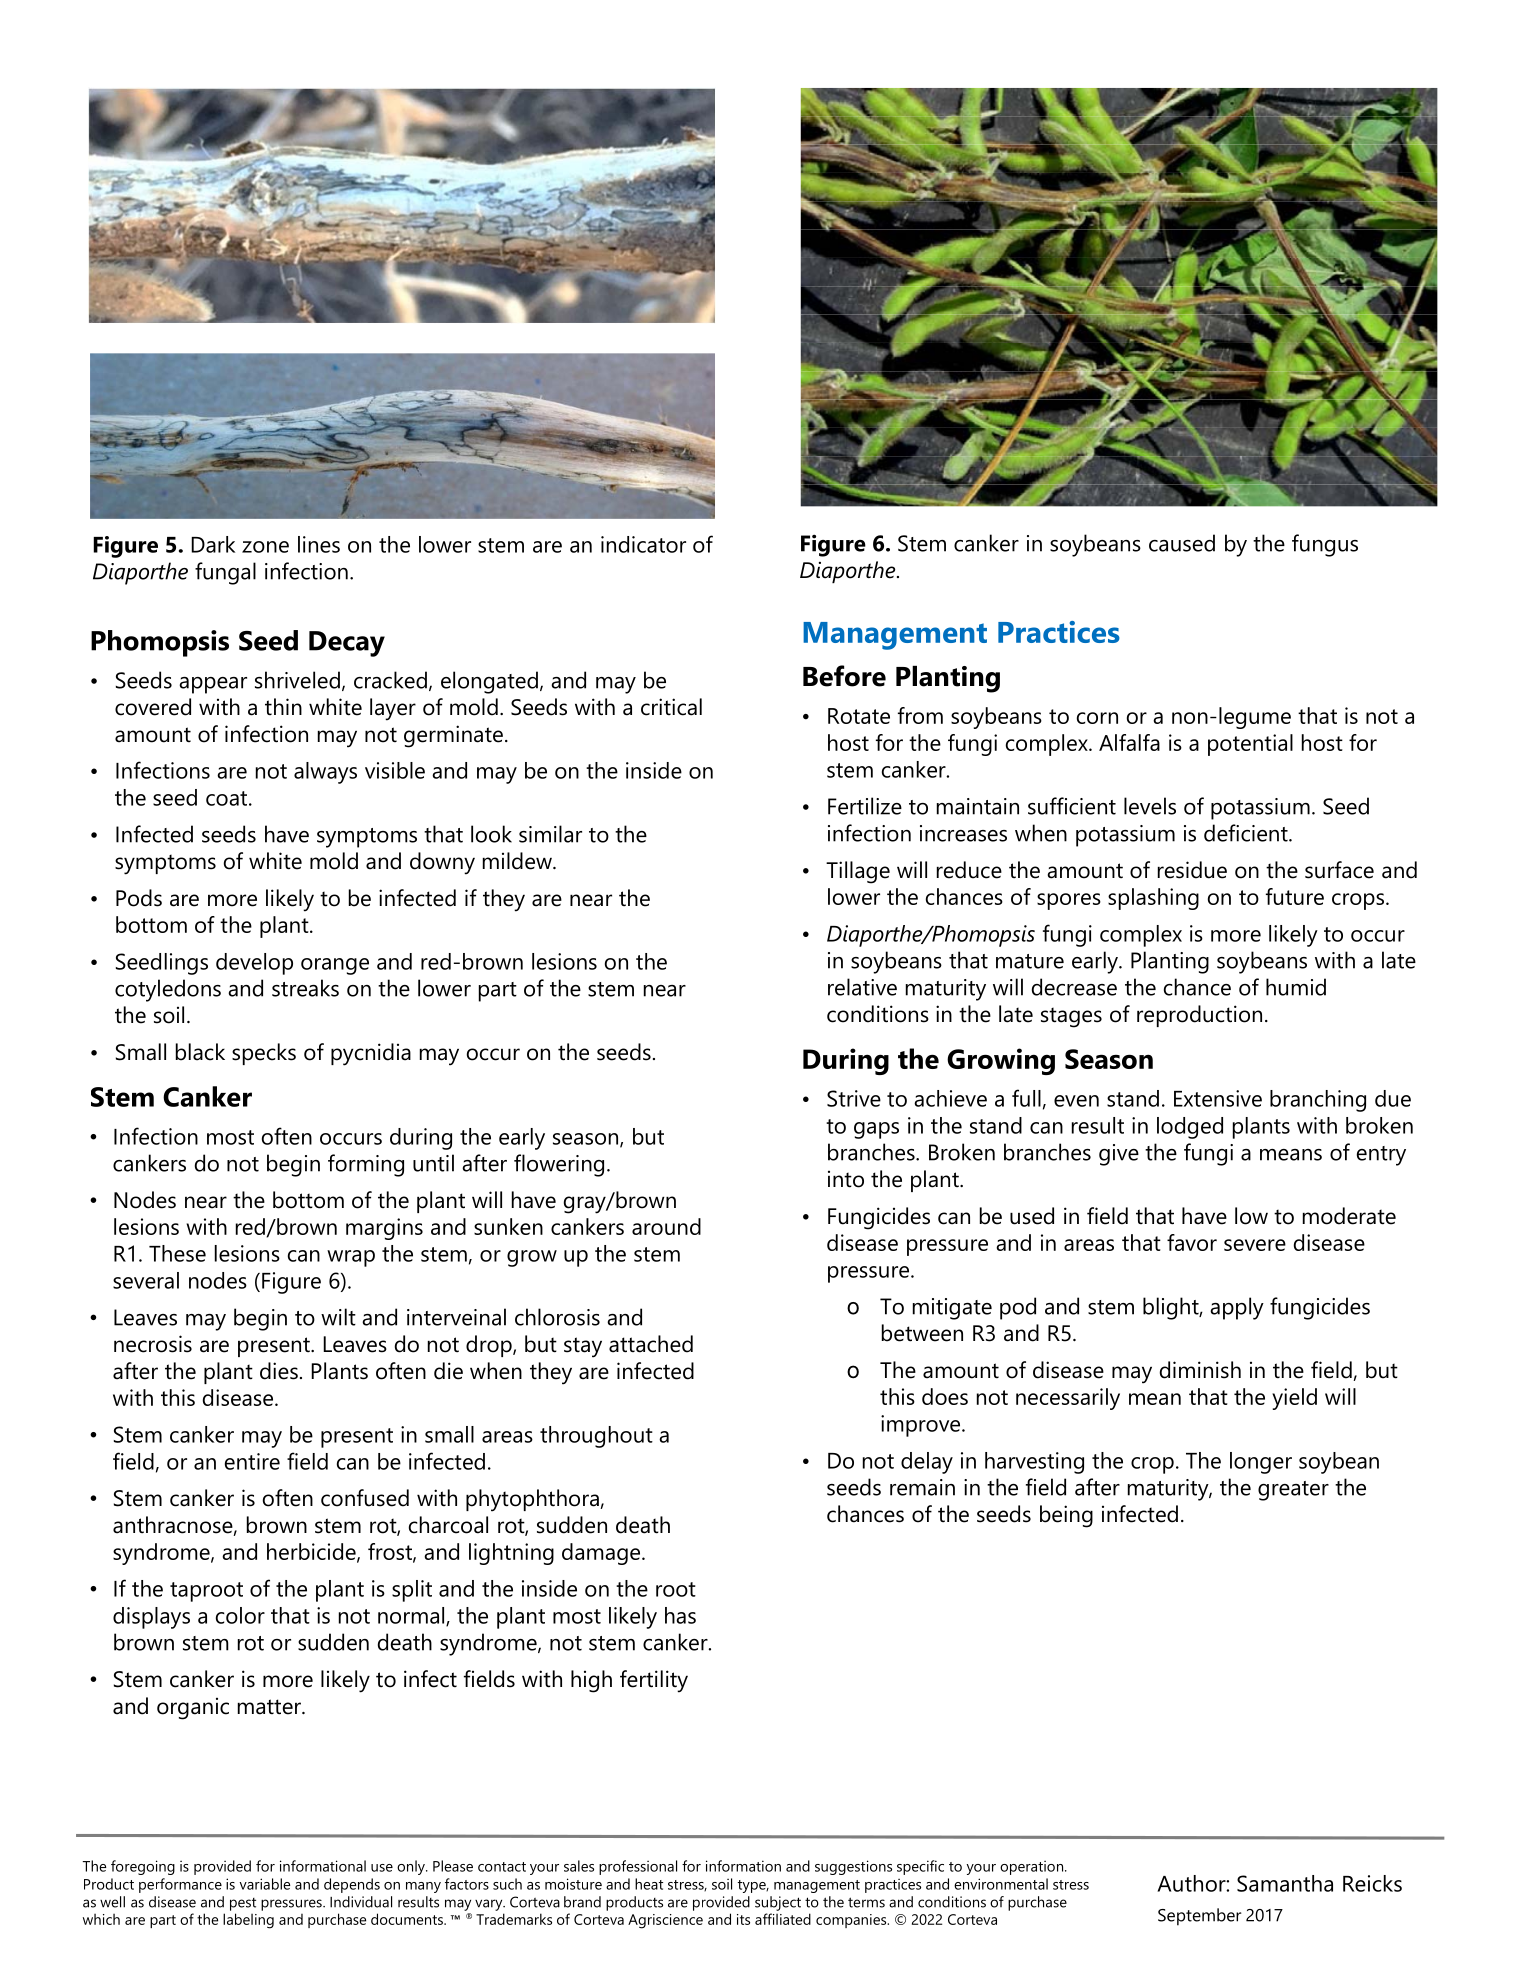 This document has height=1968, width=1521. Describe the element at coordinates (264, 1884) in the document. I see `variable` at that location.
